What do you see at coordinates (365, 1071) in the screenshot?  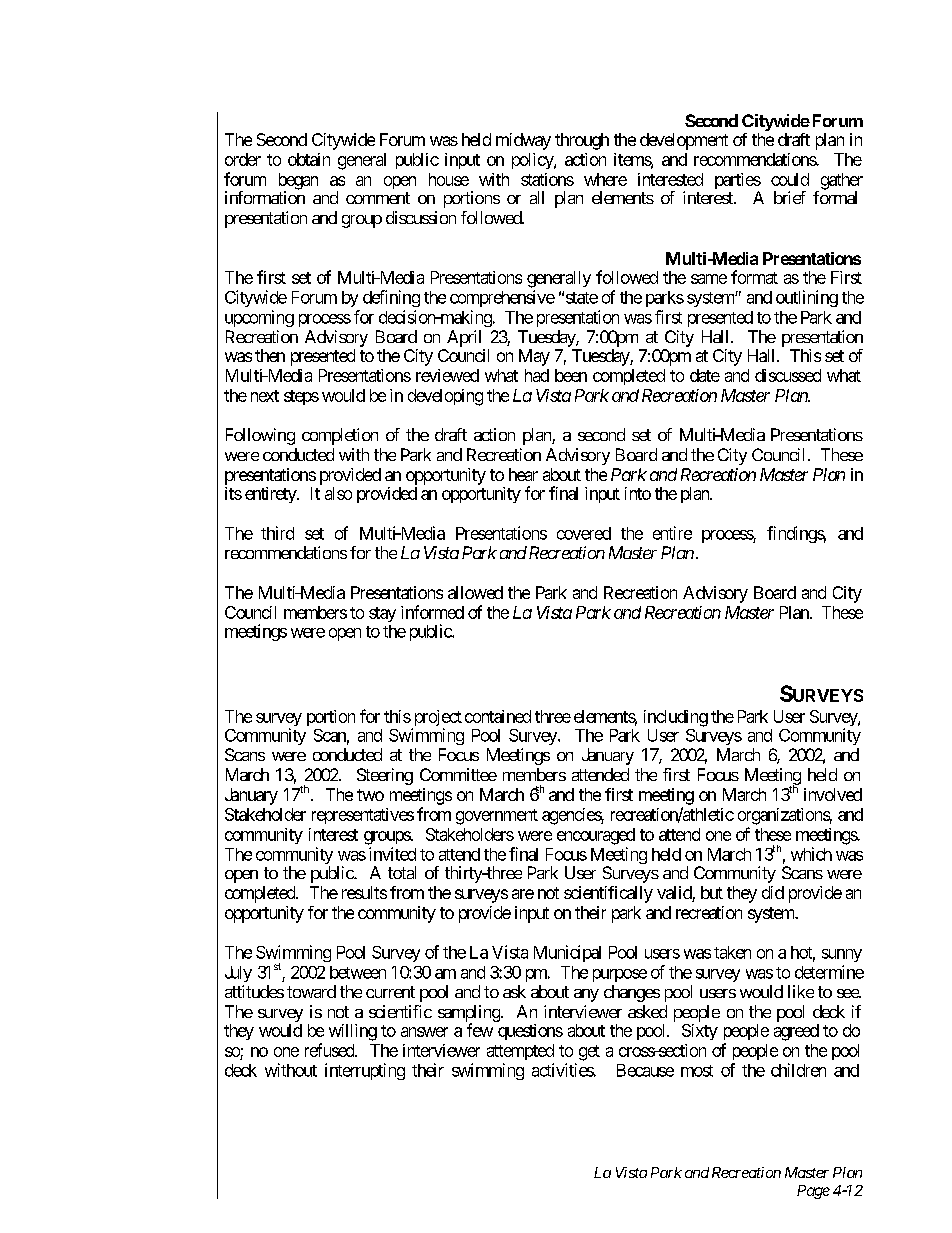 I see `interrupting` at bounding box center [365, 1071].
